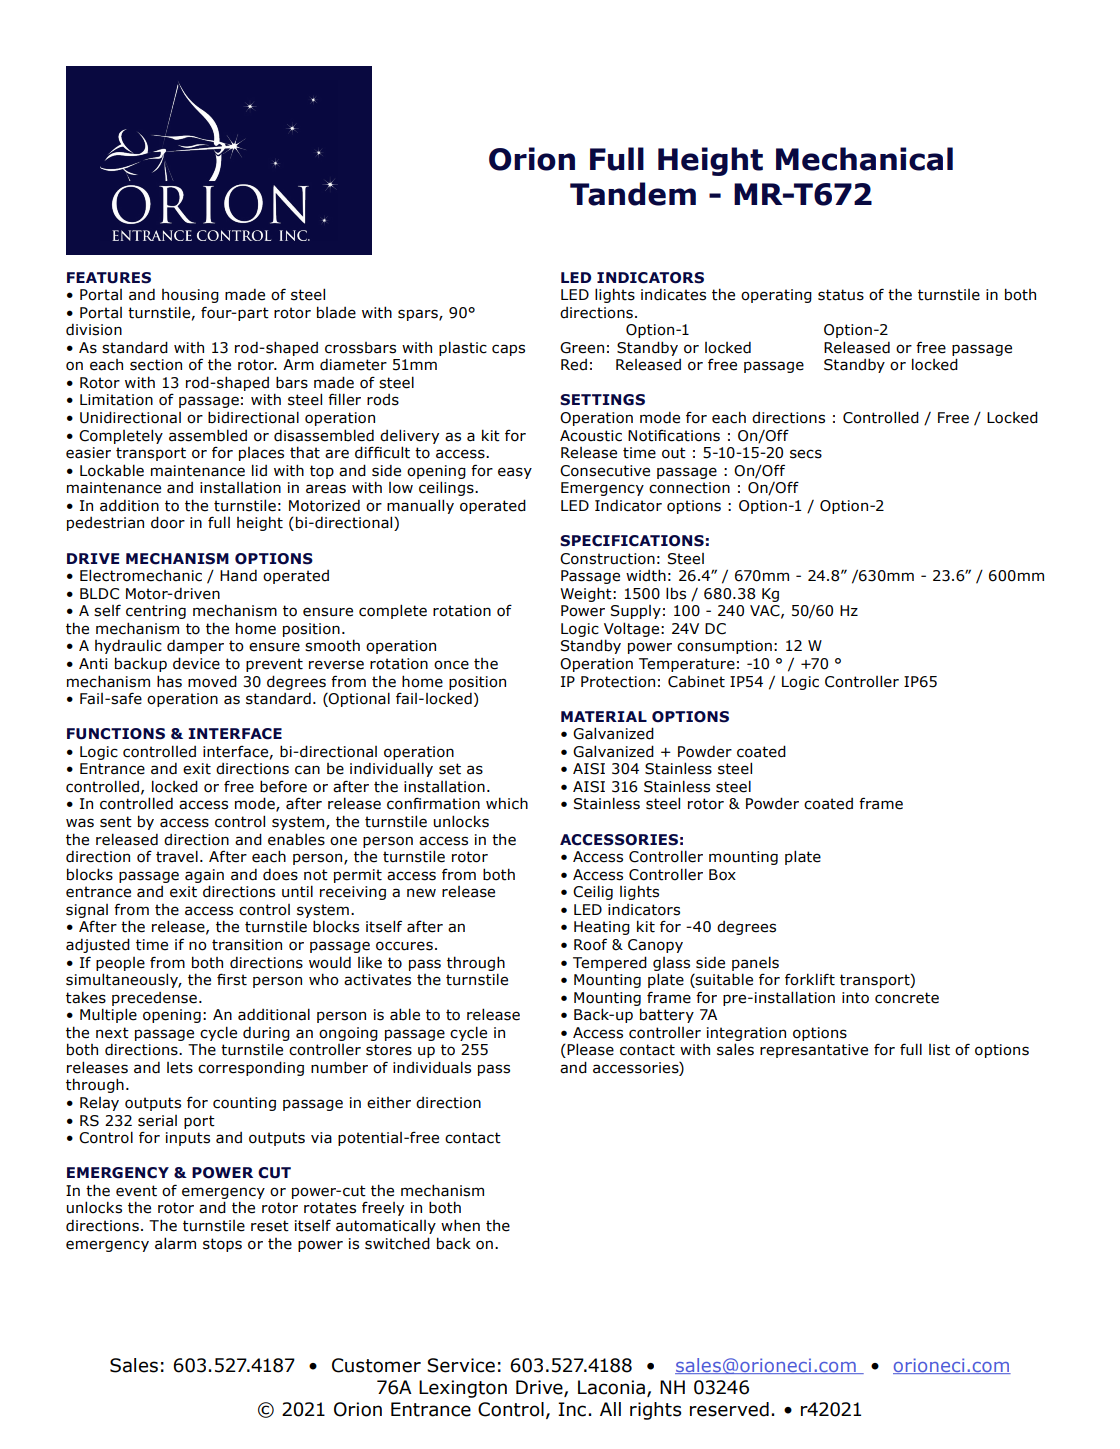  Describe the element at coordinates (633, 194) in the screenshot. I see `Tandem` at that location.
